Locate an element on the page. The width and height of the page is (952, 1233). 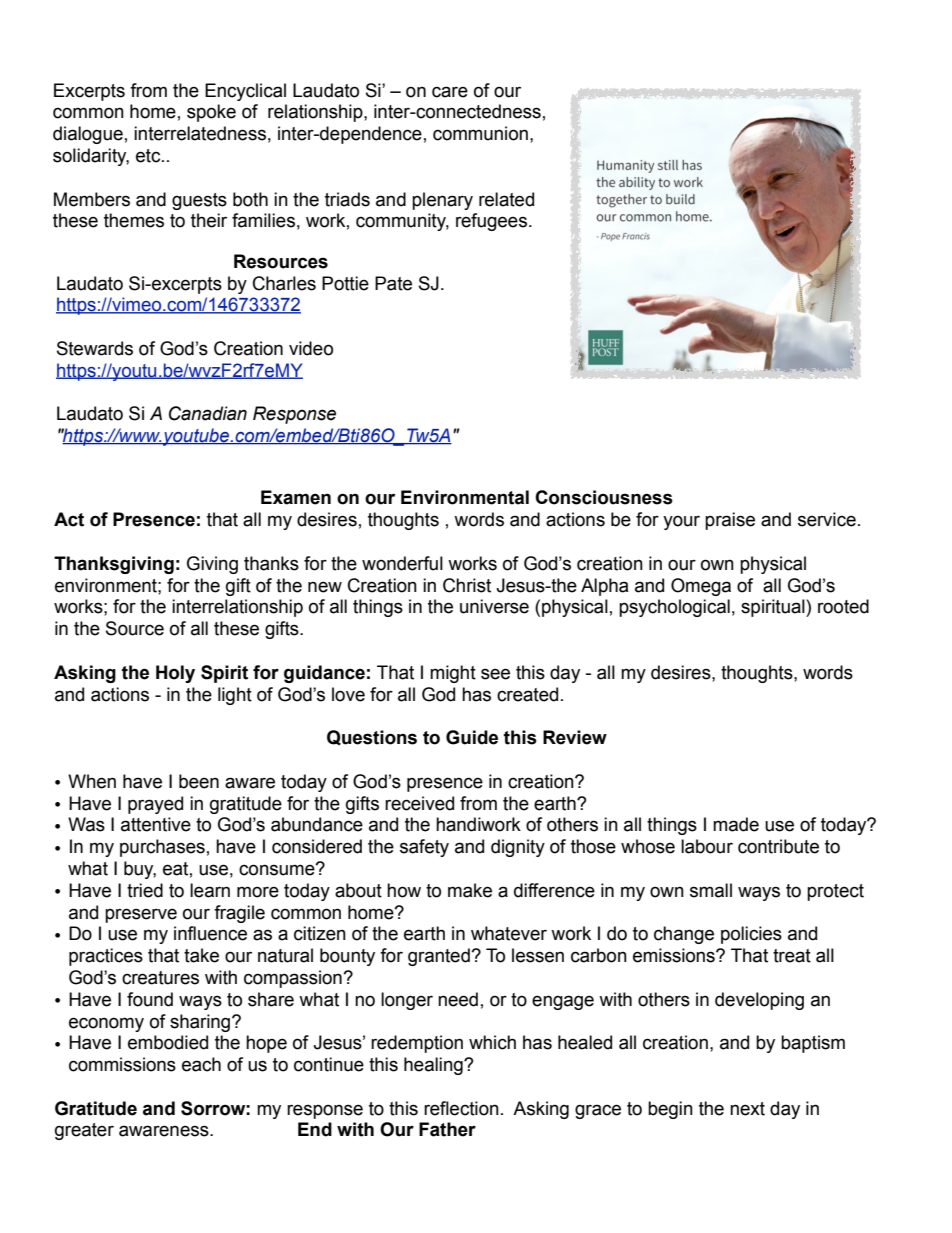
contribute is located at coordinates (778, 846).
